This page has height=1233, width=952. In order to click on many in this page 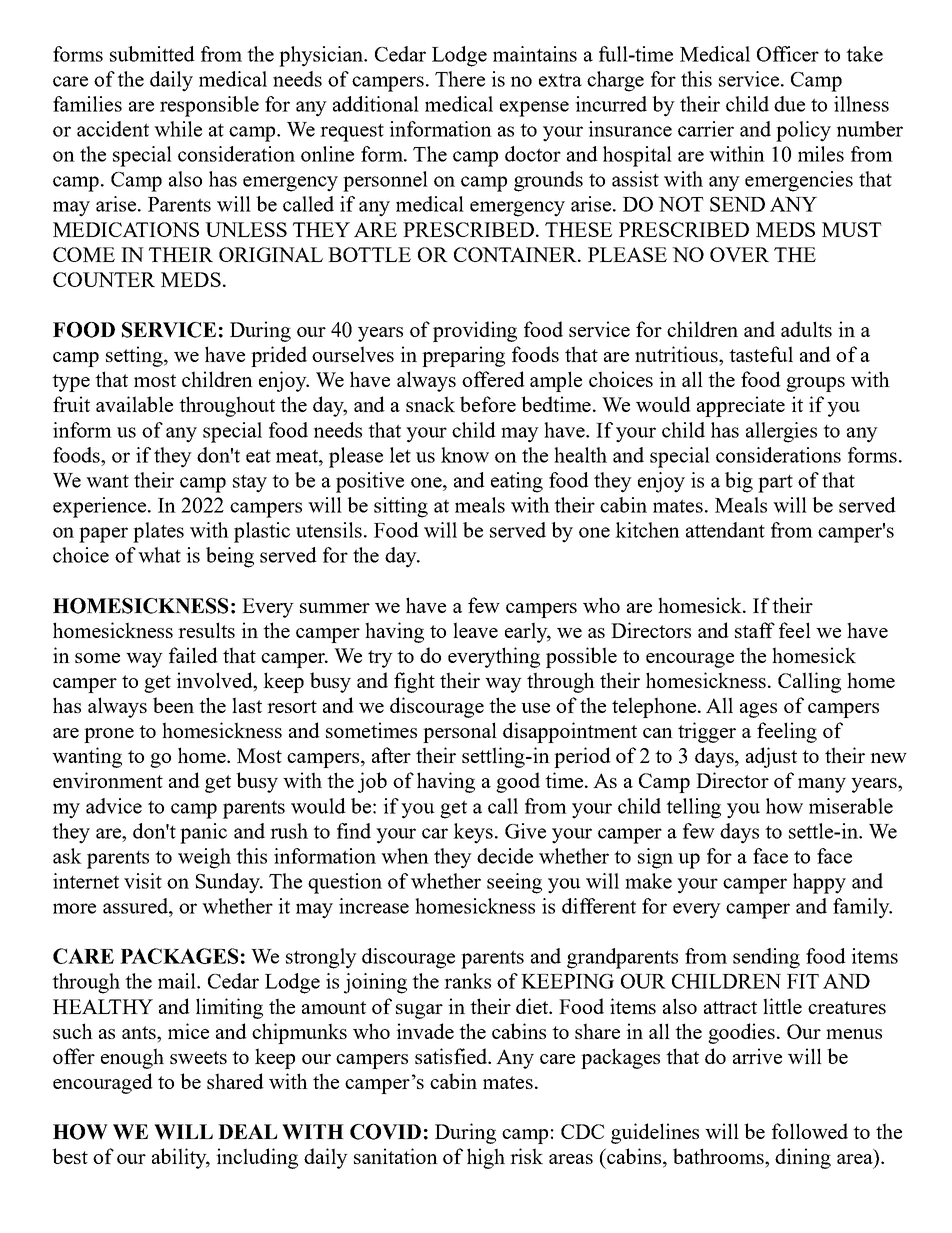, I will do `click(822, 785)`.
